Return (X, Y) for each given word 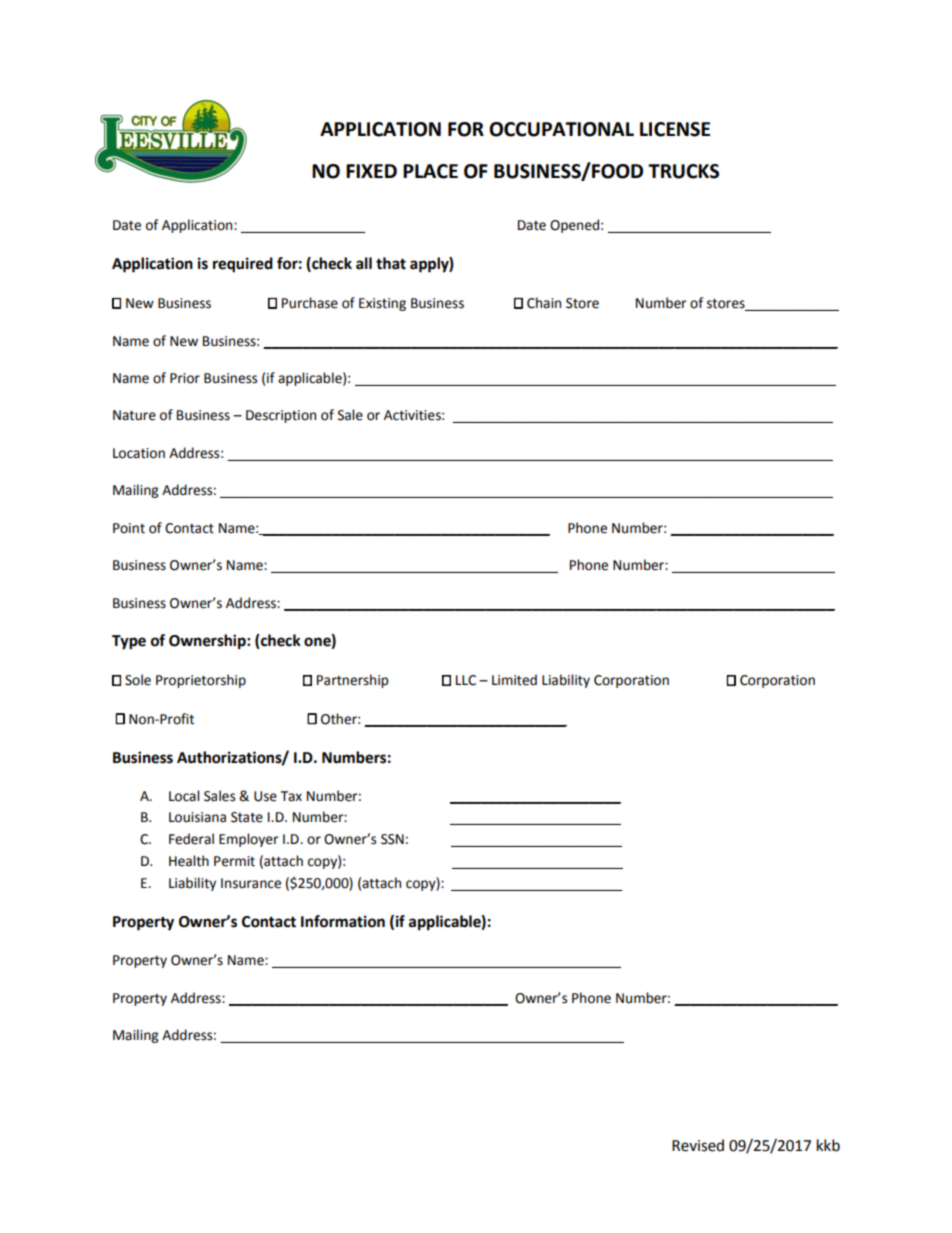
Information (343, 921)
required (243, 265)
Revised (698, 1145)
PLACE (430, 171)
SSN (392, 839)
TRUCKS (683, 171)
